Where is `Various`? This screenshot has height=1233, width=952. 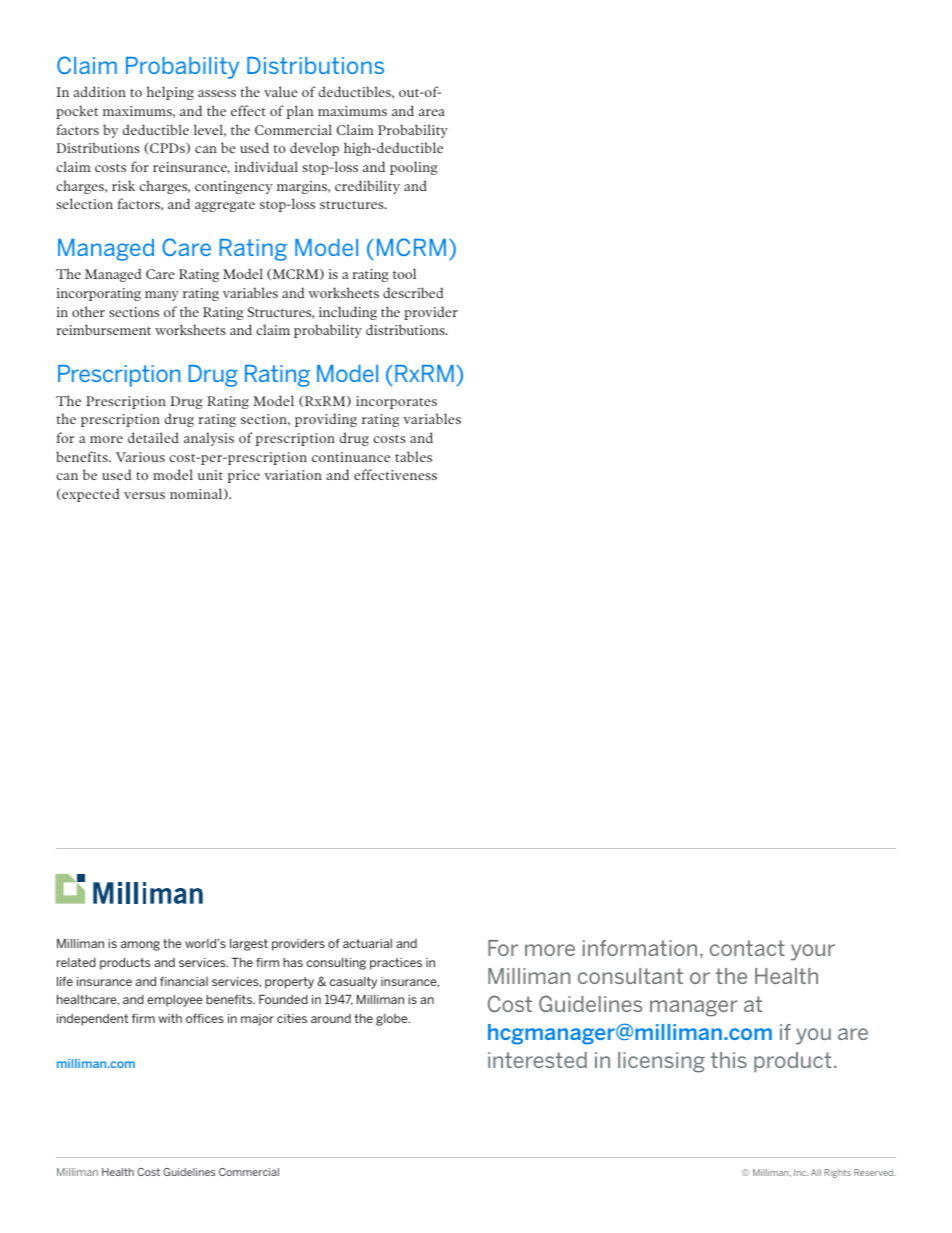
Various is located at coordinates (140, 457).
